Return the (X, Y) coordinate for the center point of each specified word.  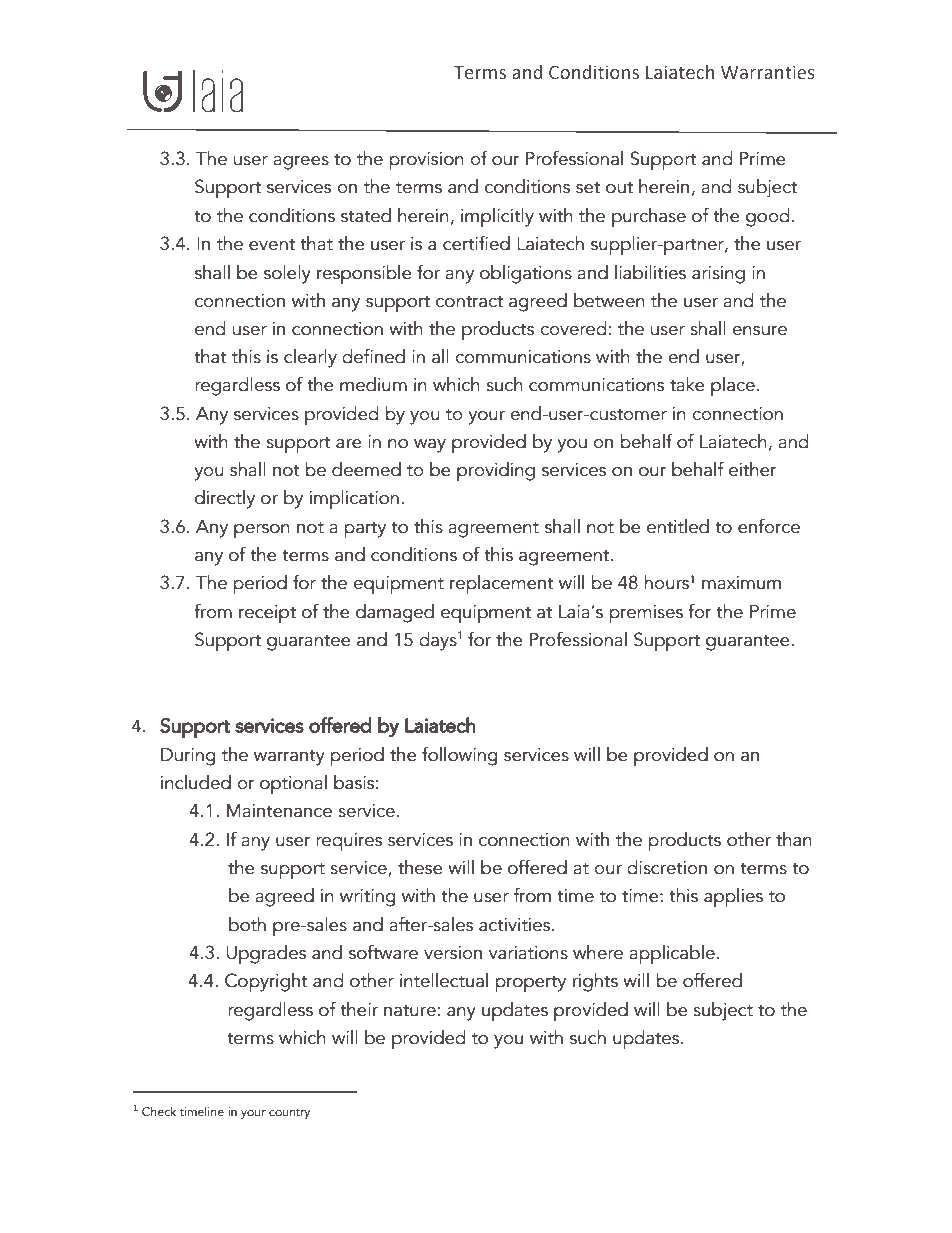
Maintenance (279, 811)
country (289, 1113)
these (420, 867)
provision (427, 161)
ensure (759, 331)
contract (469, 302)
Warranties (768, 72)
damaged (395, 613)
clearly (310, 358)
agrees (301, 163)
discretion (667, 867)
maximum (741, 583)
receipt (267, 614)
